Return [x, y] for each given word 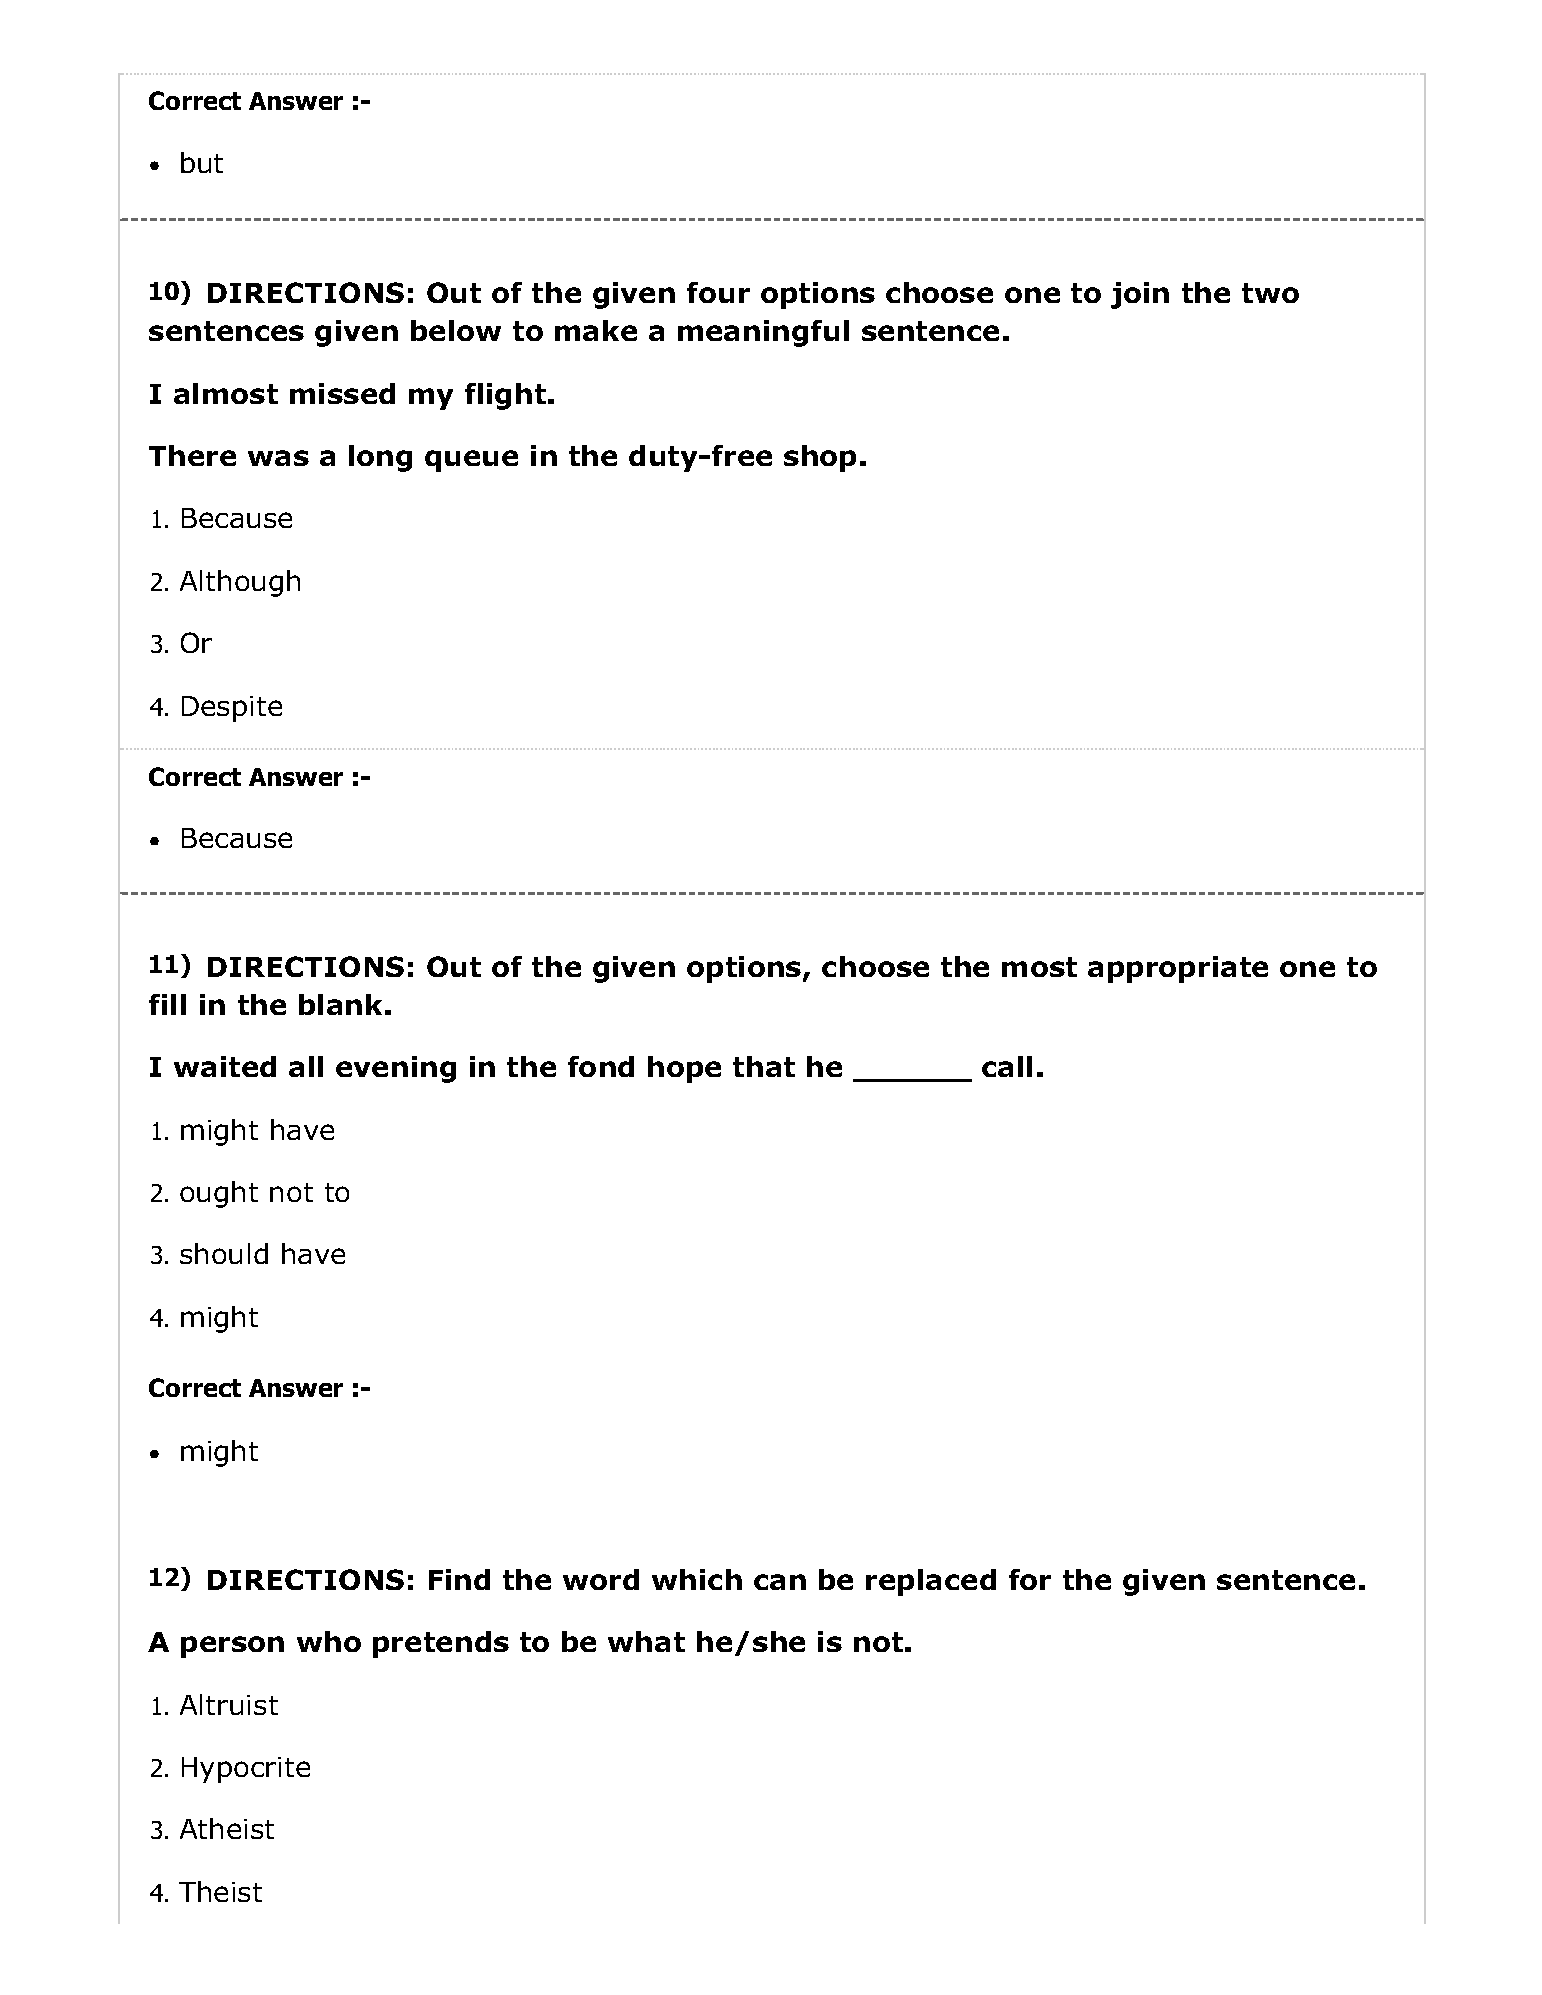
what [646, 1641]
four [718, 292]
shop [820, 458]
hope [684, 1069]
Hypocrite [246, 1770]
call [1007, 1066]
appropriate [1178, 969]
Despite [232, 709]
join [1140, 295]
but [202, 162]
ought [219, 1194]
